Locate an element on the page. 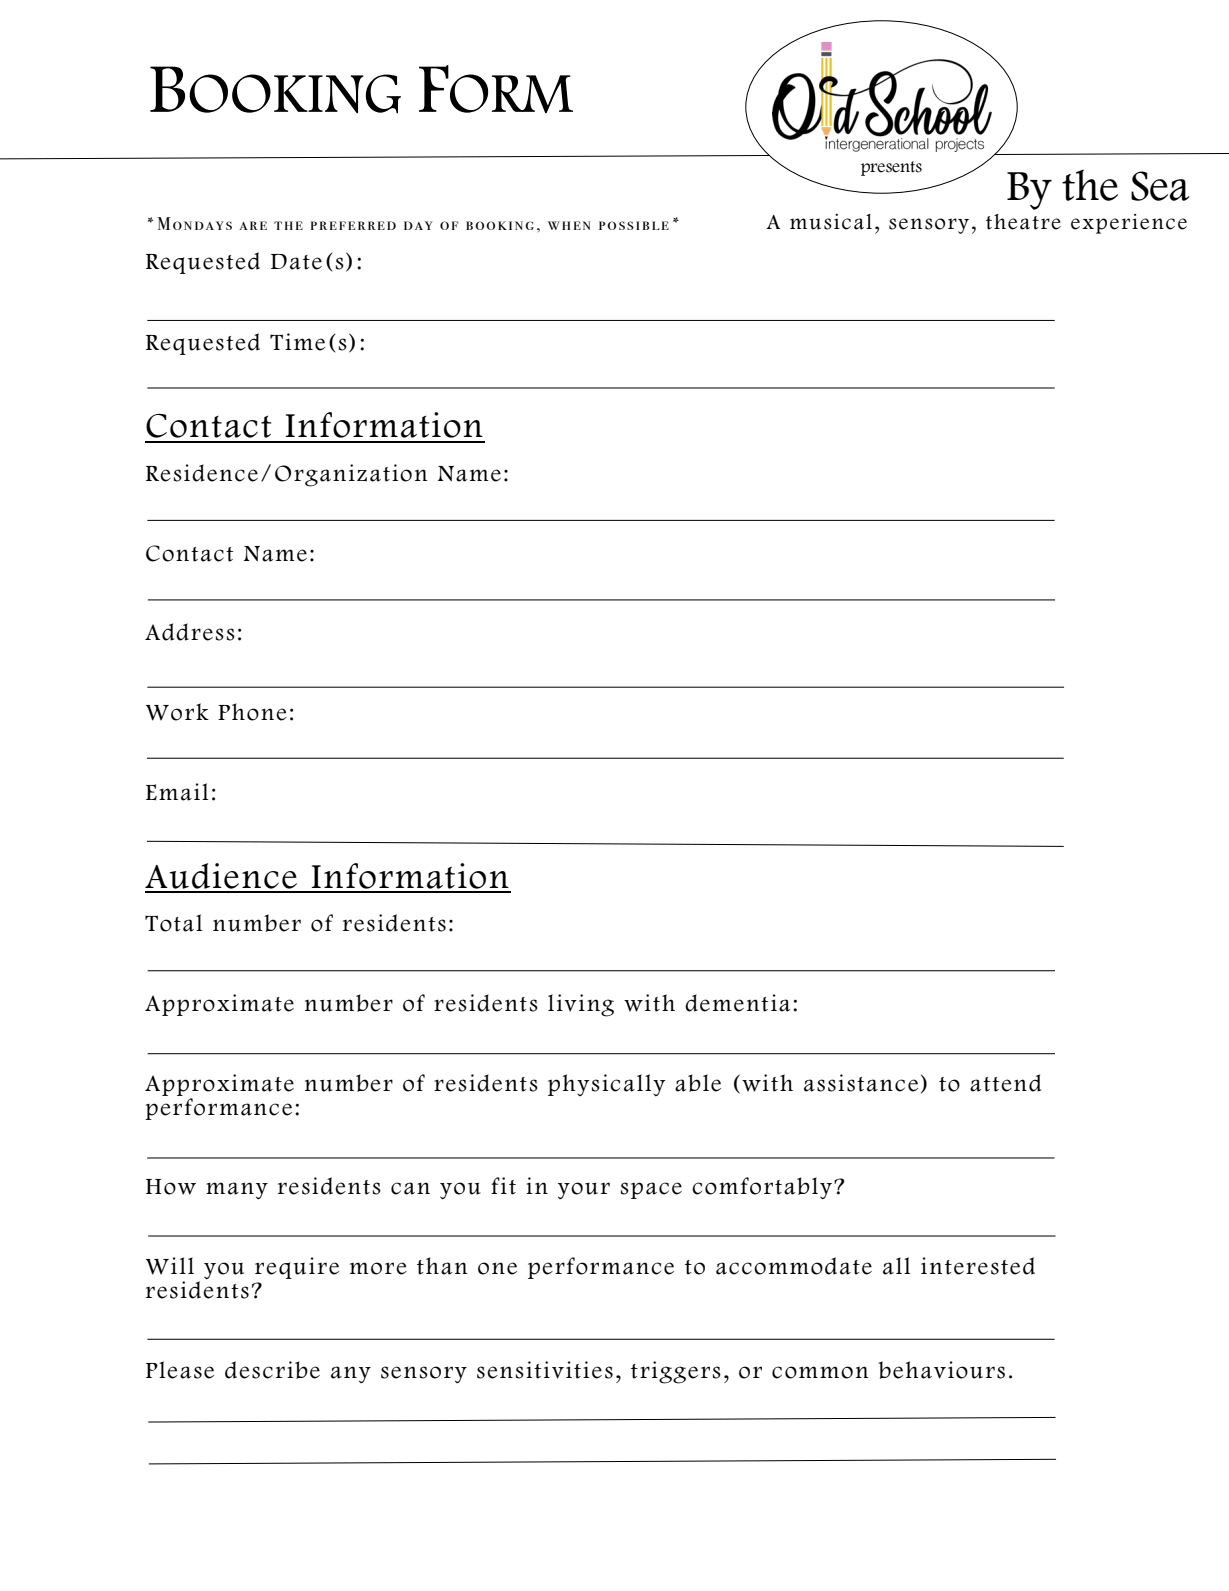 The width and height of the page is (1229, 1591). dementia is located at coordinates (737, 1003).
